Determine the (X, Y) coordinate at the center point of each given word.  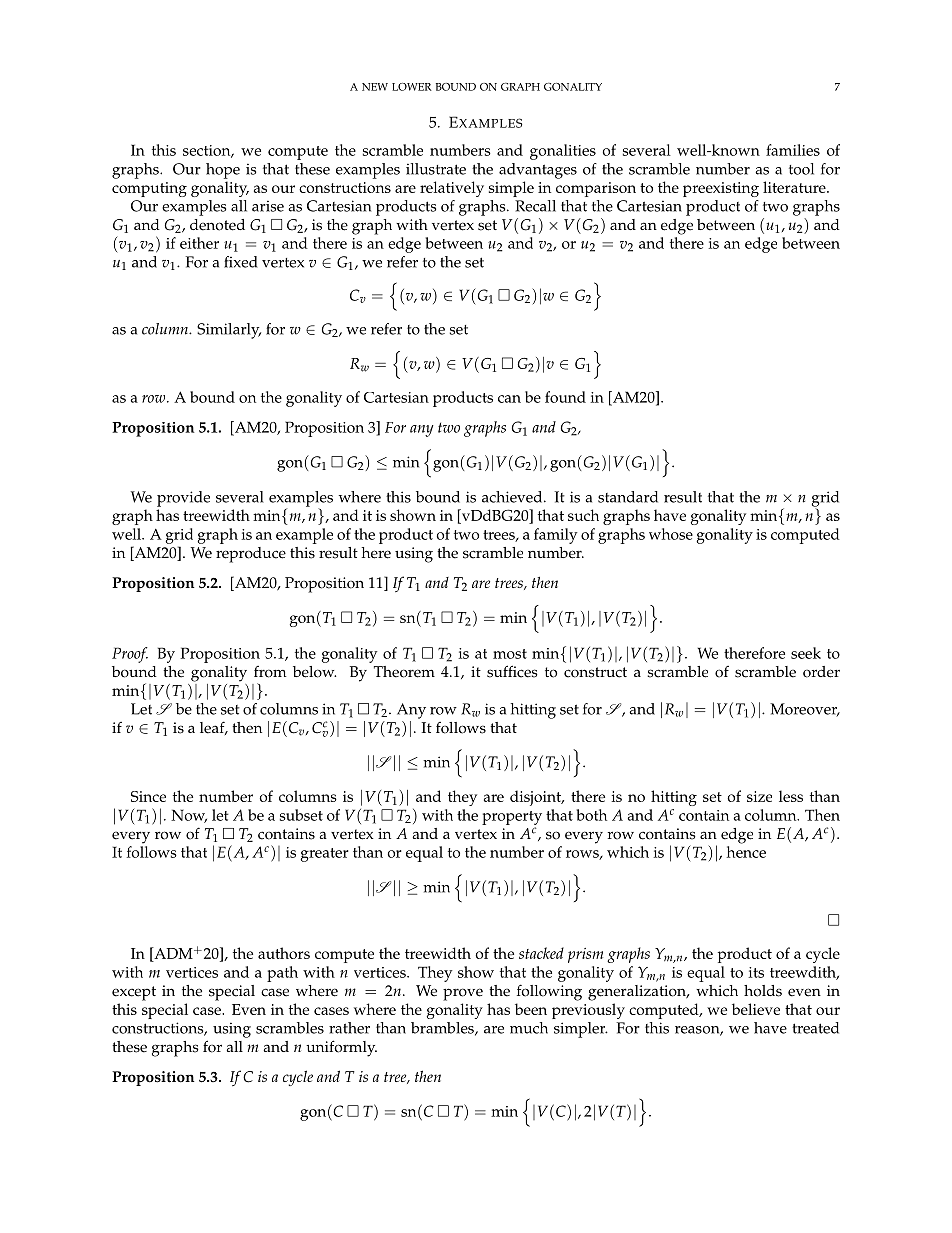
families (793, 150)
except (134, 993)
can (509, 399)
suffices (512, 671)
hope (223, 171)
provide (183, 499)
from (270, 672)
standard (628, 497)
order (821, 672)
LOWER (412, 87)
